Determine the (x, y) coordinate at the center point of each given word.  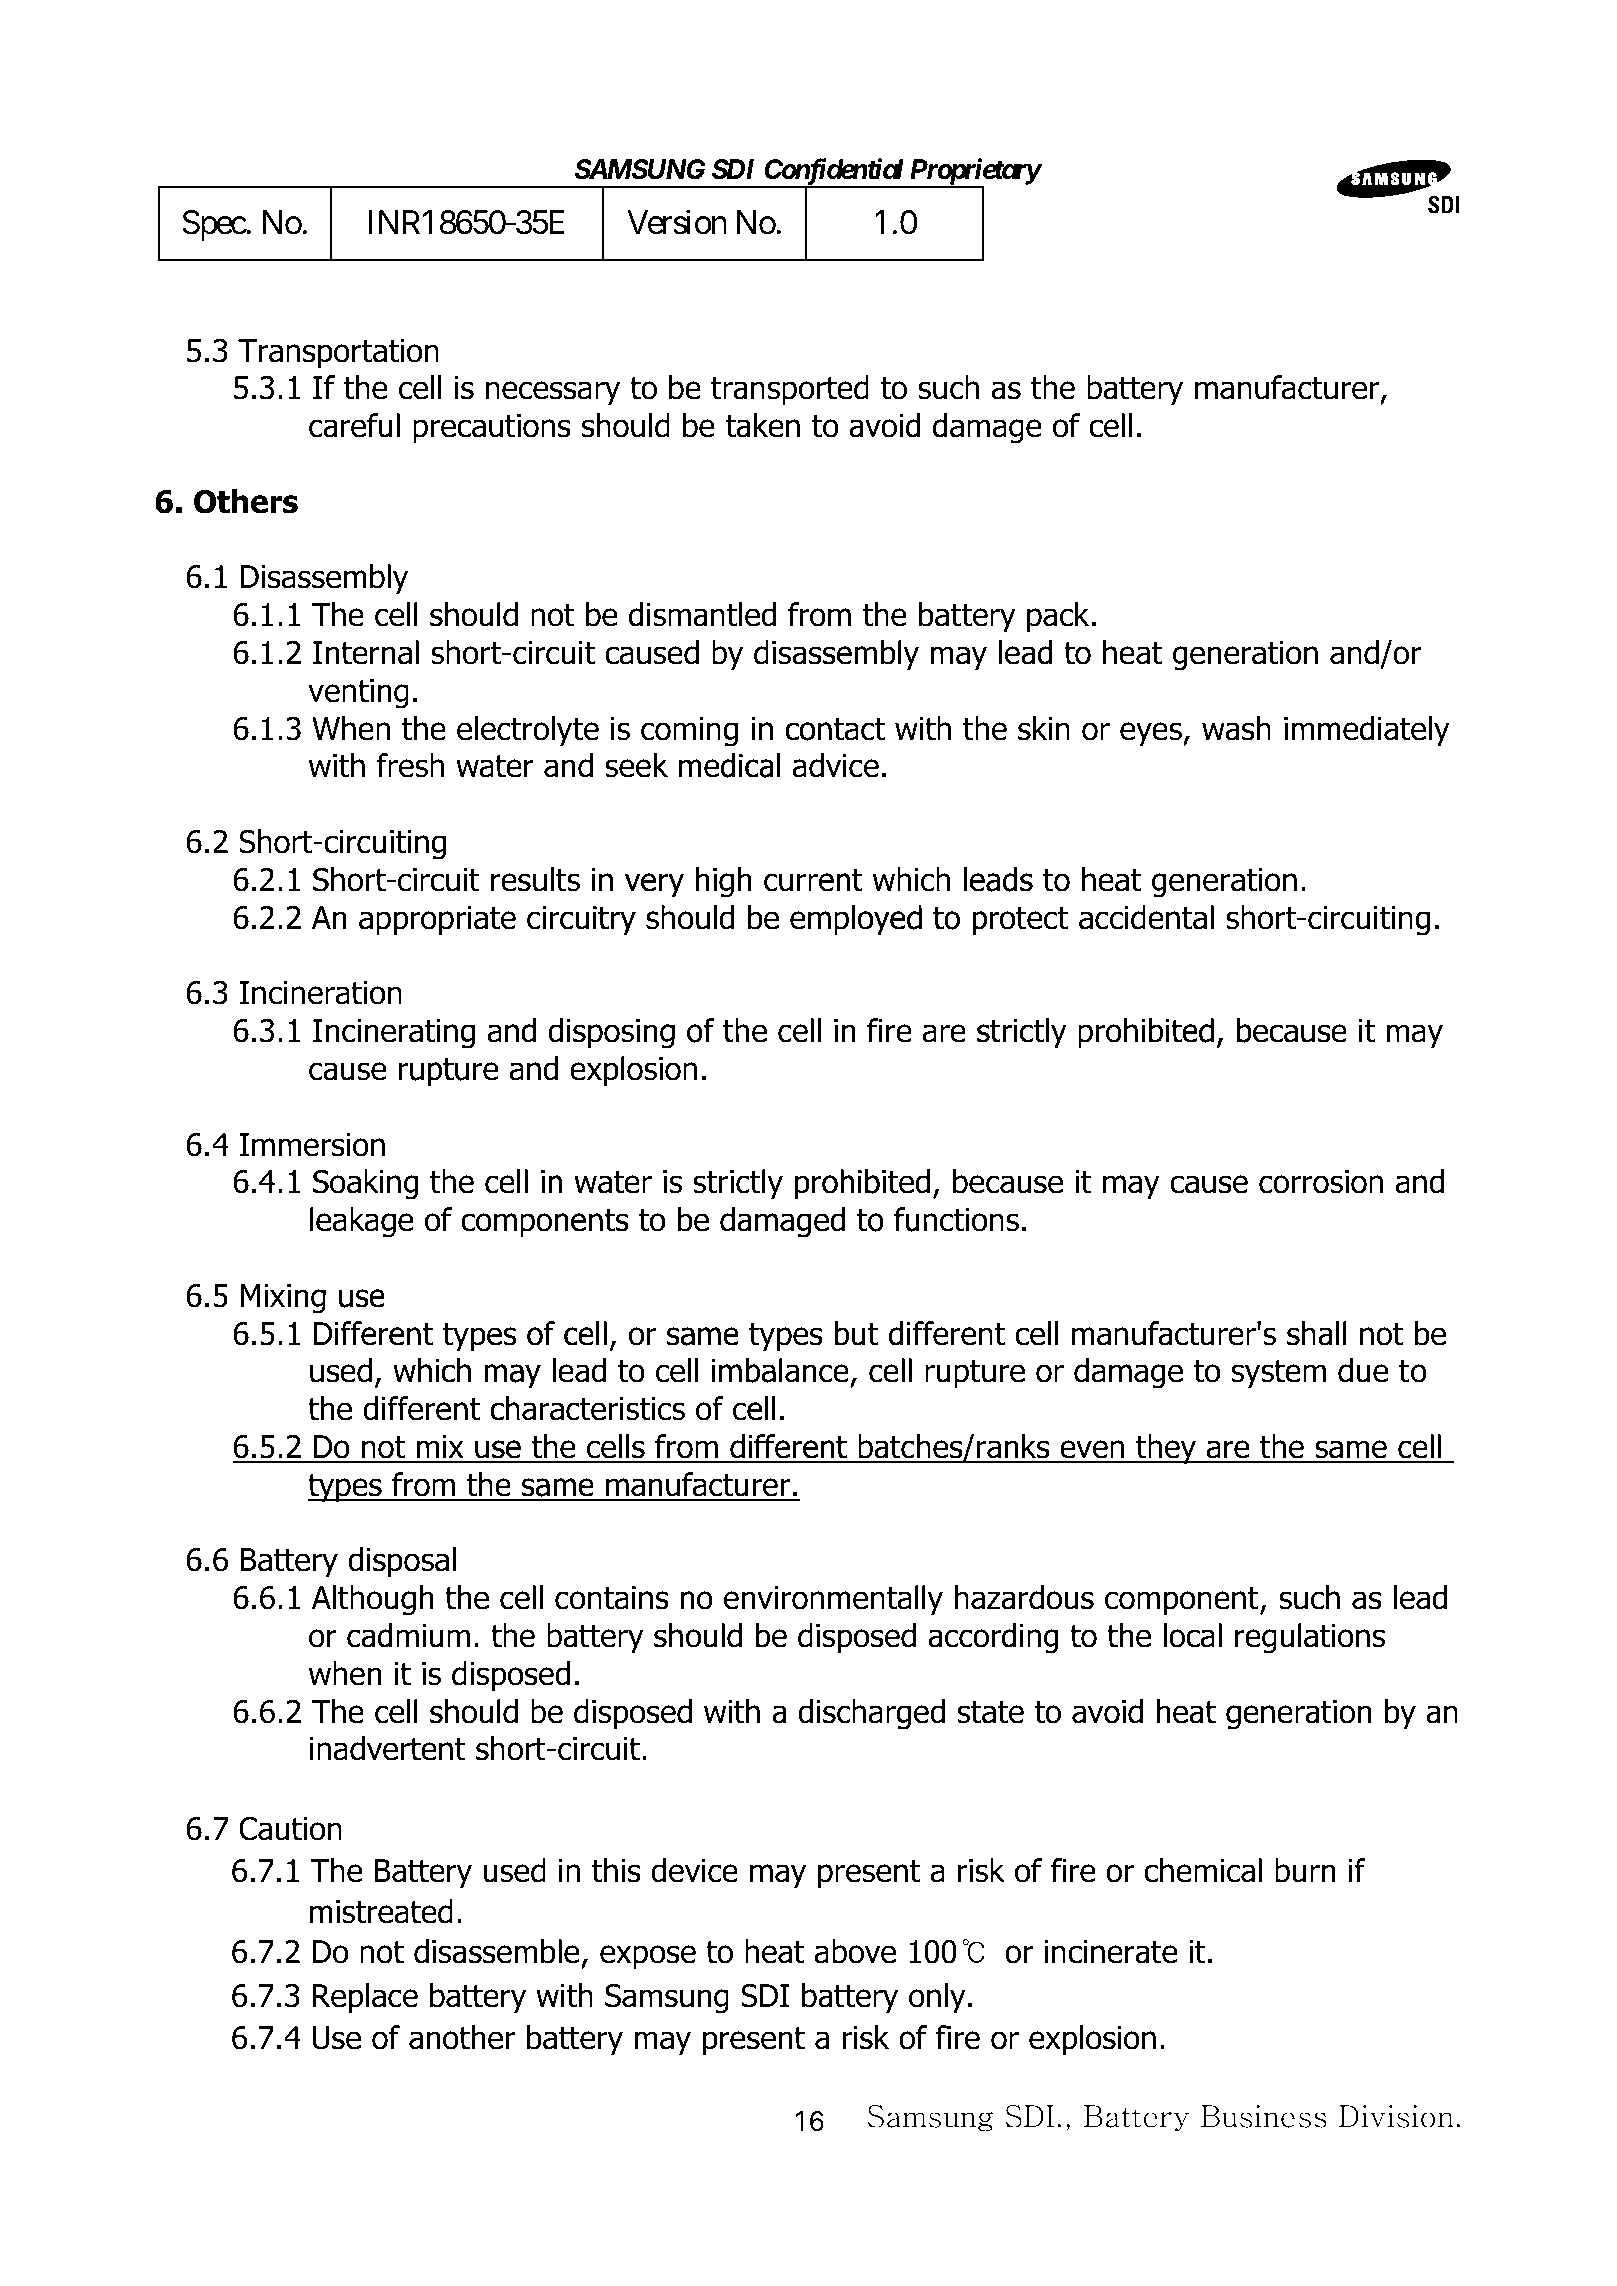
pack (1058, 617)
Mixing (283, 1299)
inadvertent (388, 1748)
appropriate (437, 921)
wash (1236, 728)
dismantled (702, 614)
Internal (366, 652)
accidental (1146, 917)
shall (1317, 1333)
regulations (1310, 1638)
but (856, 1333)
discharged (871, 1714)
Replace (365, 1998)
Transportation (338, 354)
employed (856, 920)
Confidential (834, 173)
